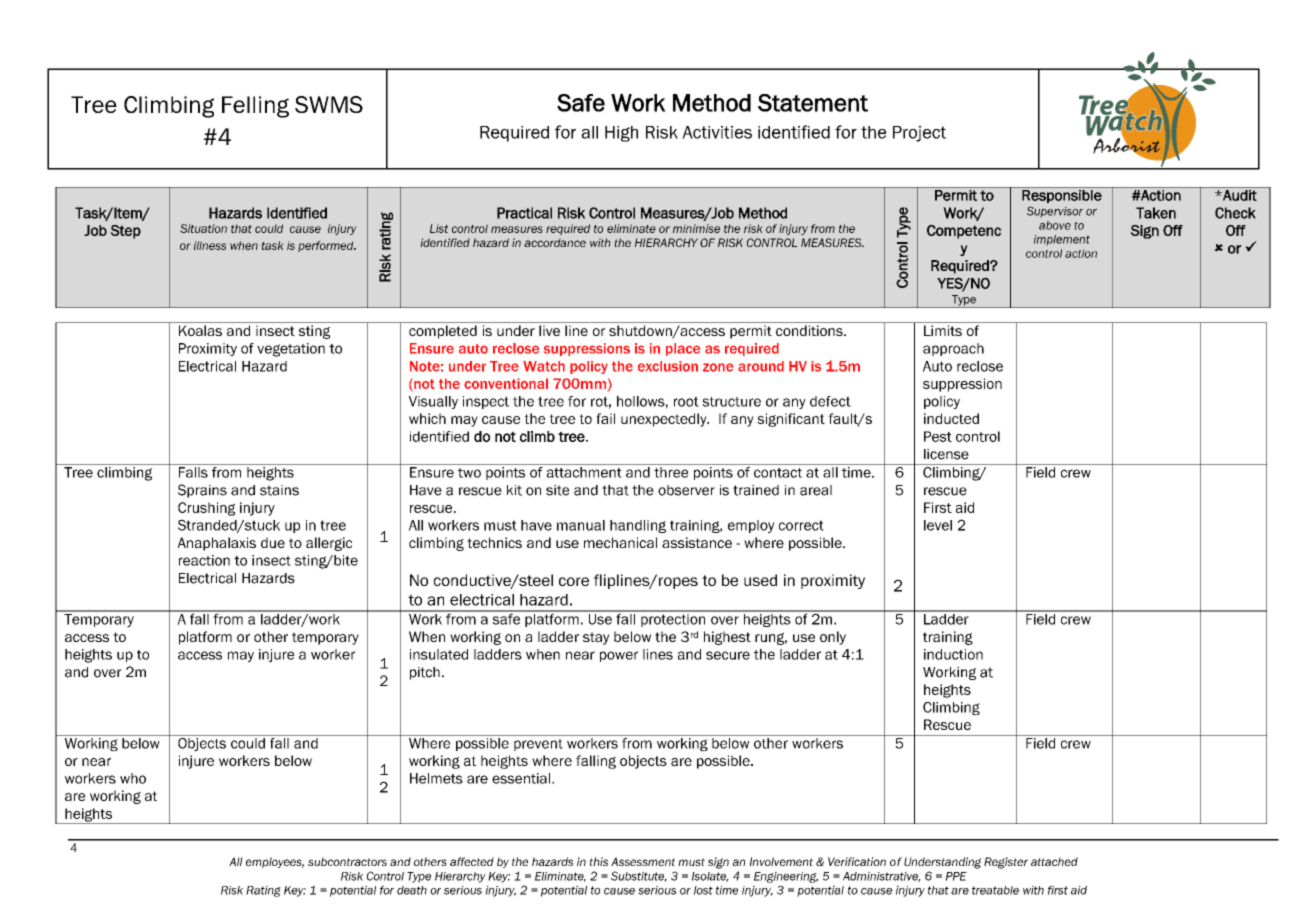 This screenshot has height=924, width=1307. I want to click on Project, so click(919, 134).
